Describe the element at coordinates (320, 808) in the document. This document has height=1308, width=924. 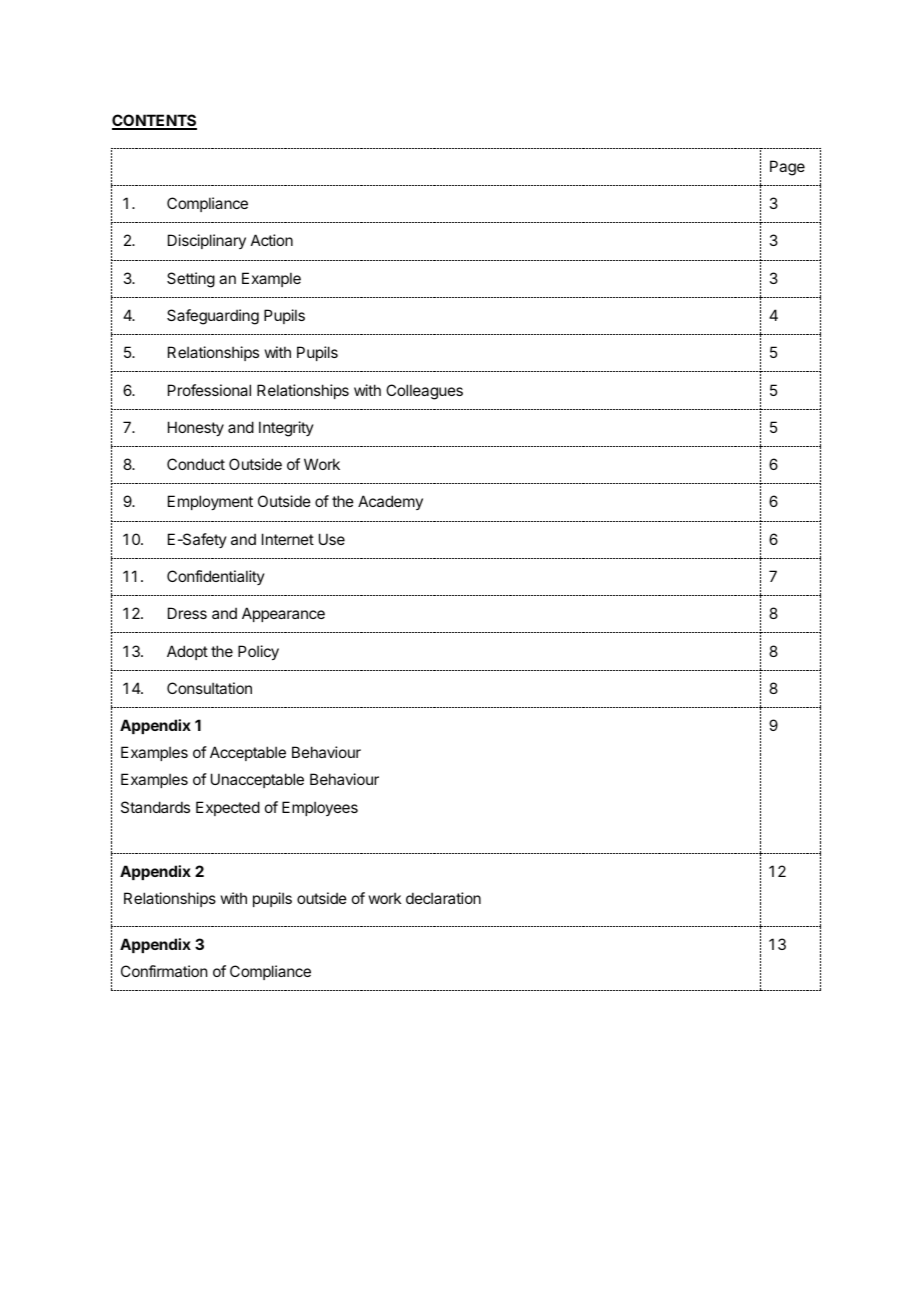
I see `Employees` at that location.
